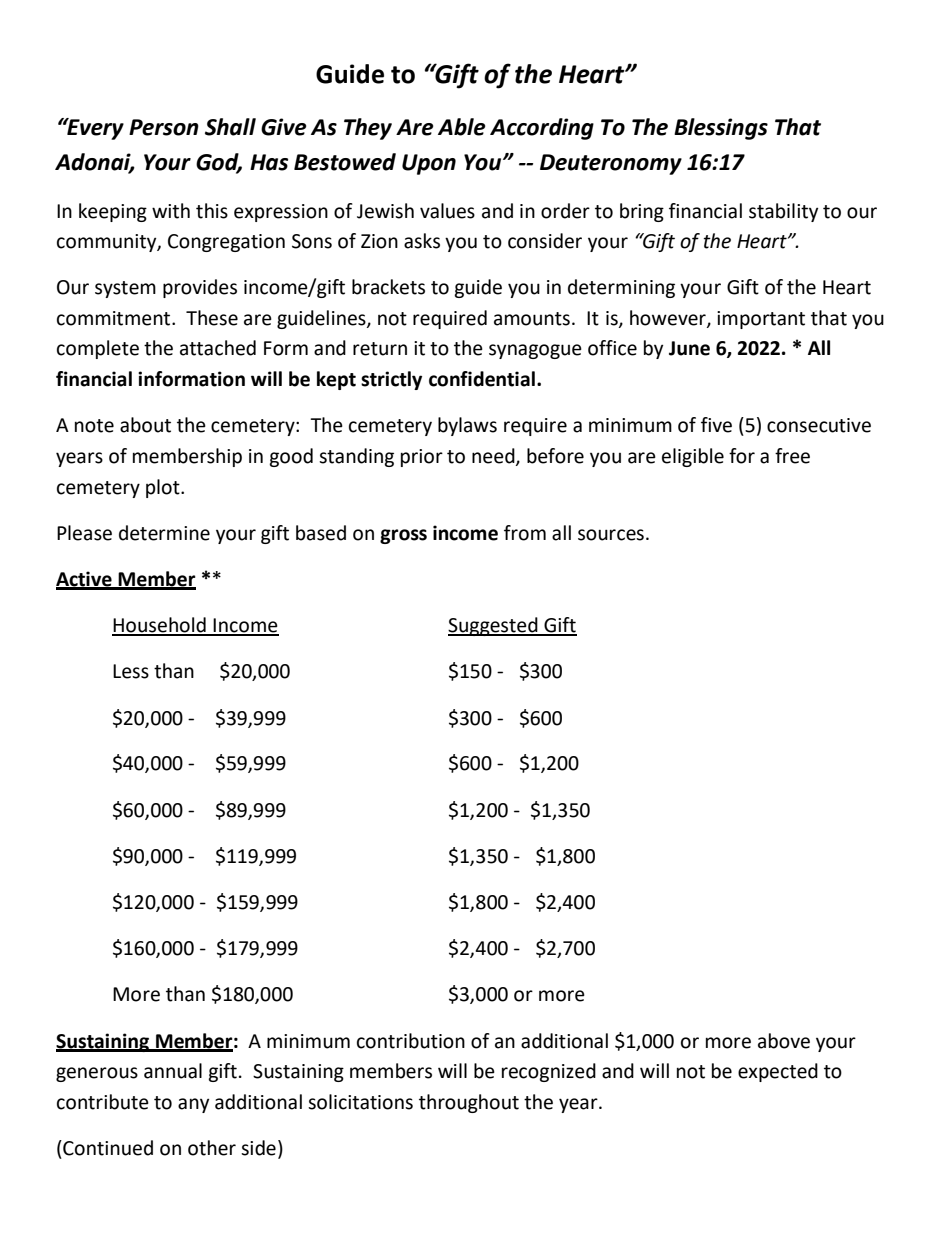  Describe the element at coordinates (164, 127) in the screenshot. I see `Person` at that location.
